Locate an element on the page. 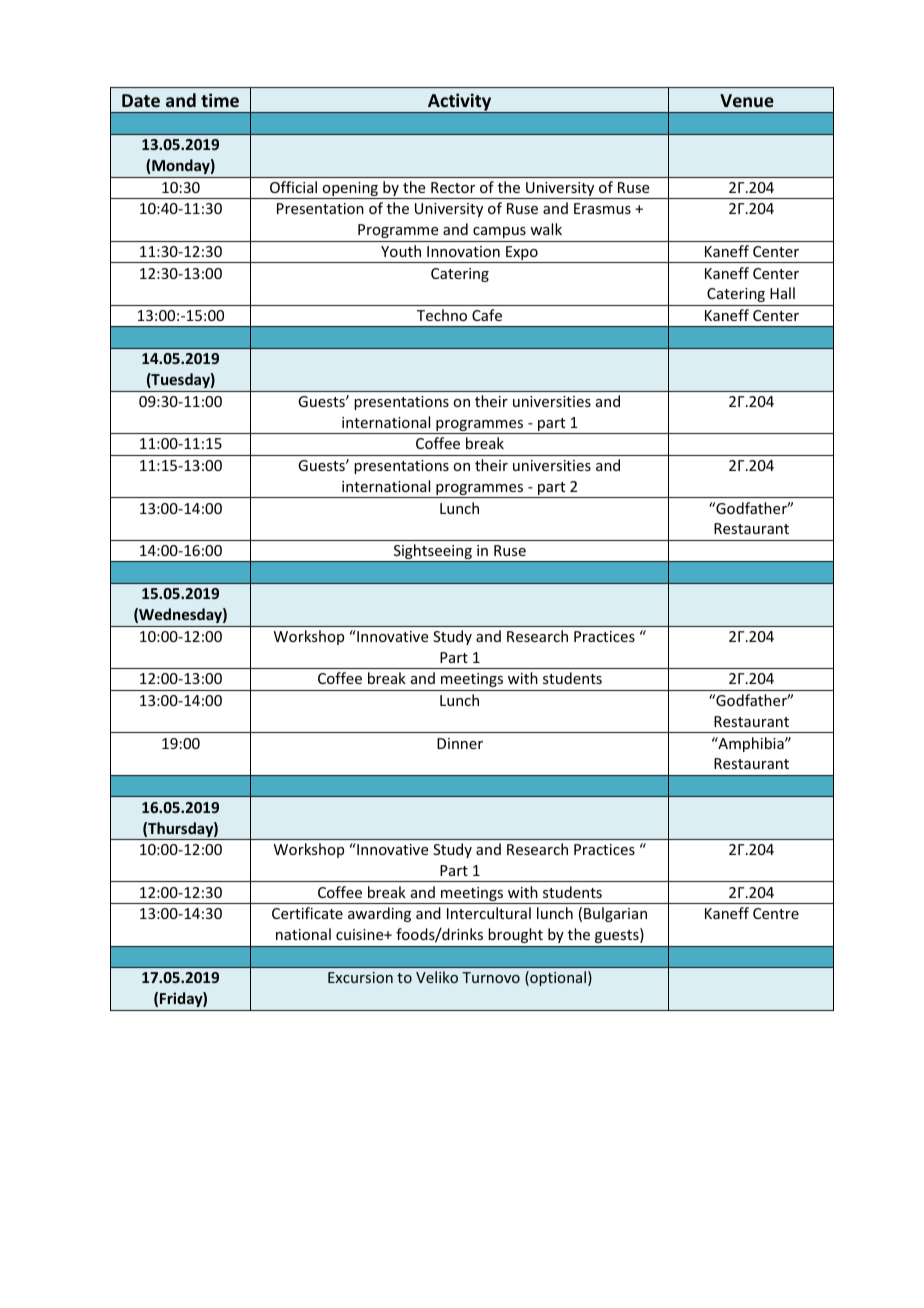 This image has width=924, height=1308. Techno is located at coordinates (442, 315).
